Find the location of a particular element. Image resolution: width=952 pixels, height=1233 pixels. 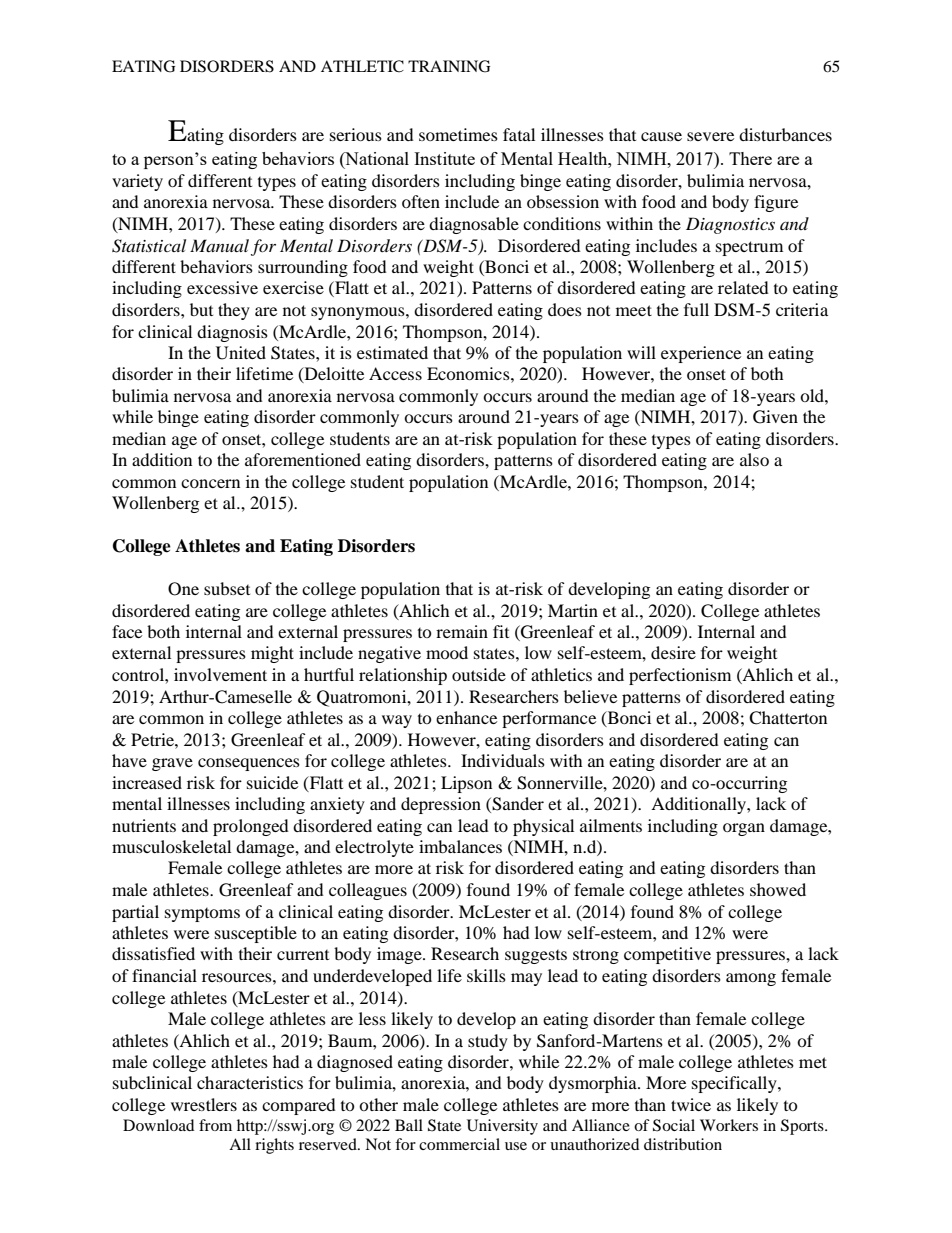

estimated is located at coordinates (392, 352).
